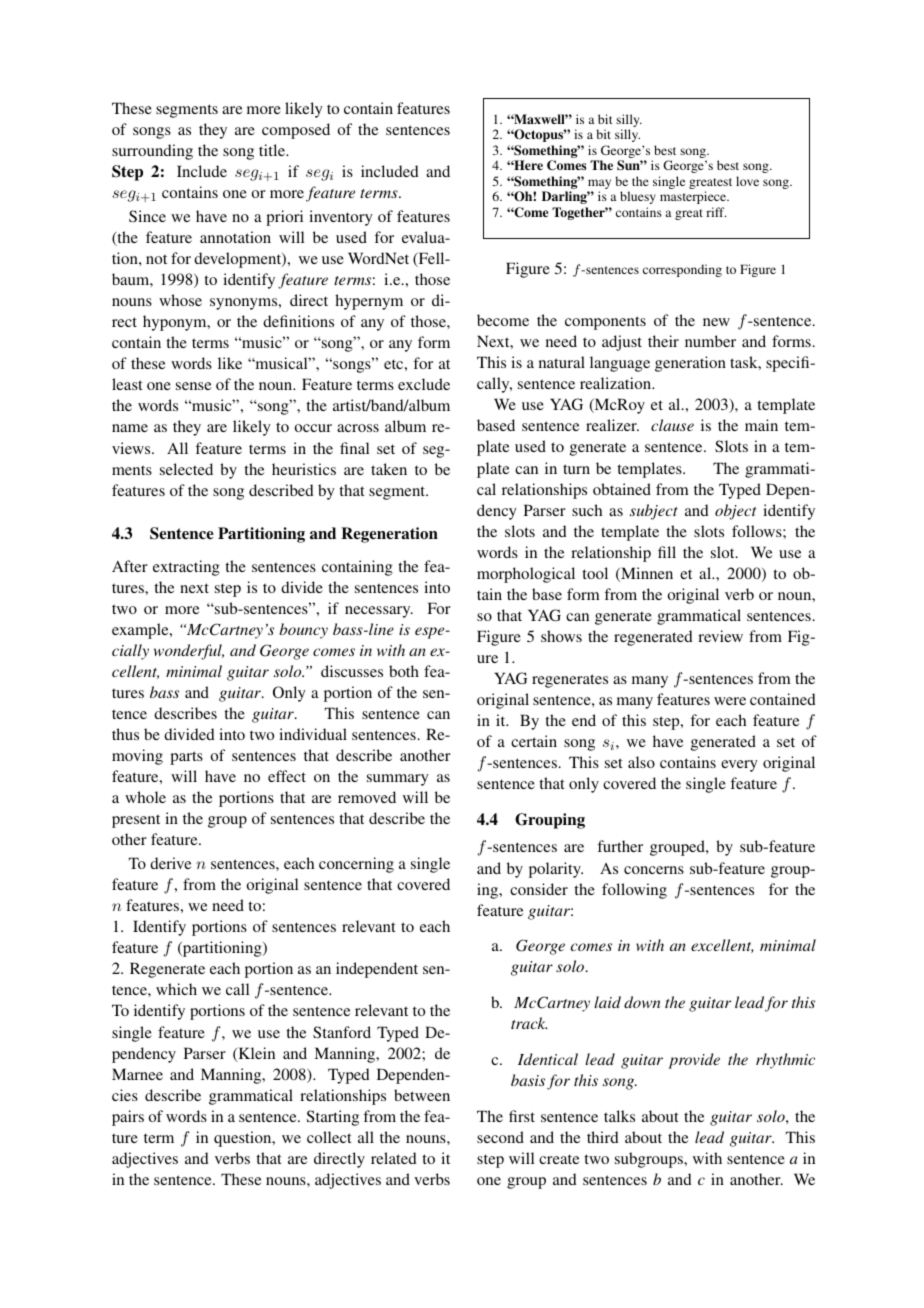 The width and height of the image is (924, 1308). Describe the element at coordinates (500, 1137) in the image. I see `second` at that location.
